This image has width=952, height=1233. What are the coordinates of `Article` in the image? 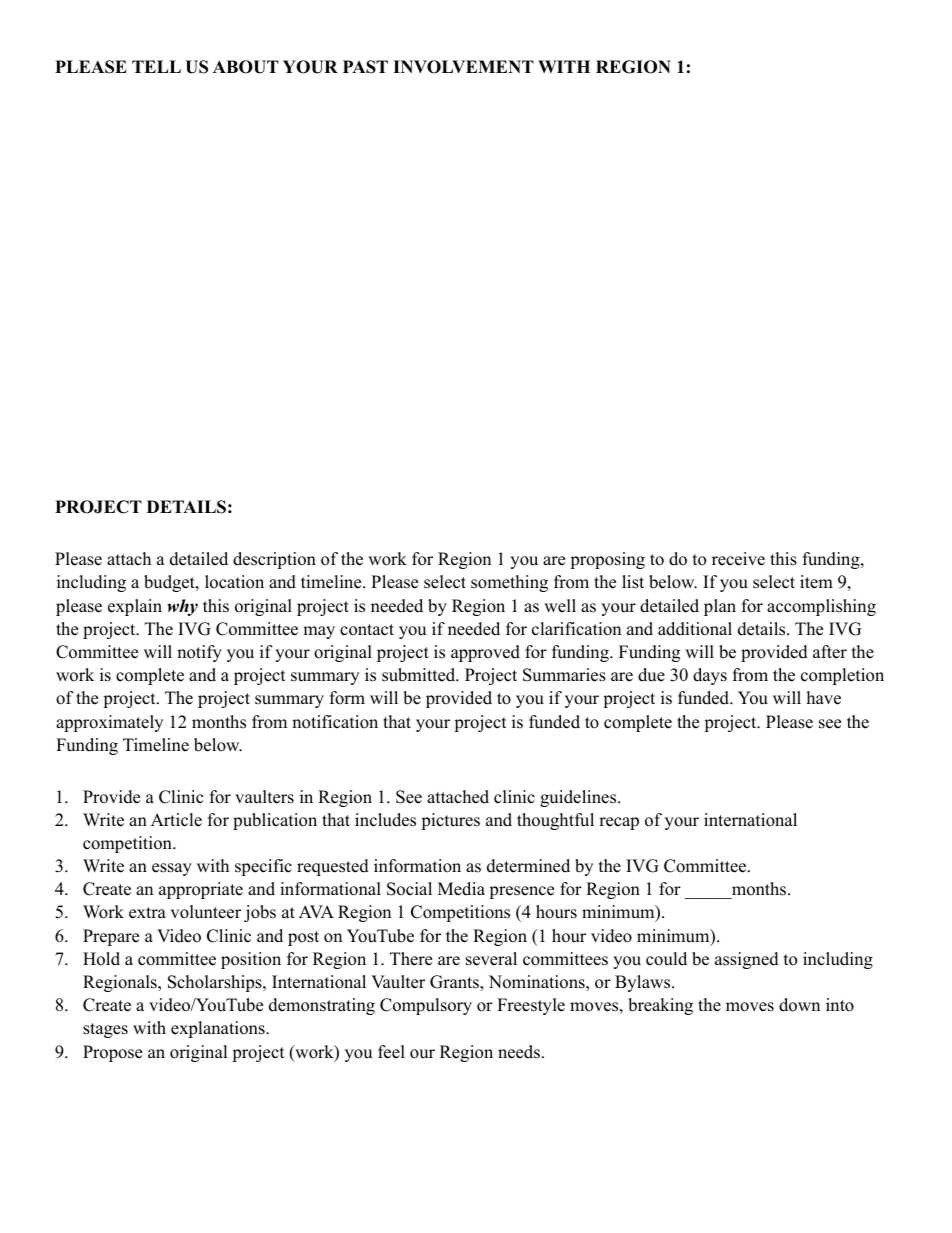 It's located at (176, 820).
